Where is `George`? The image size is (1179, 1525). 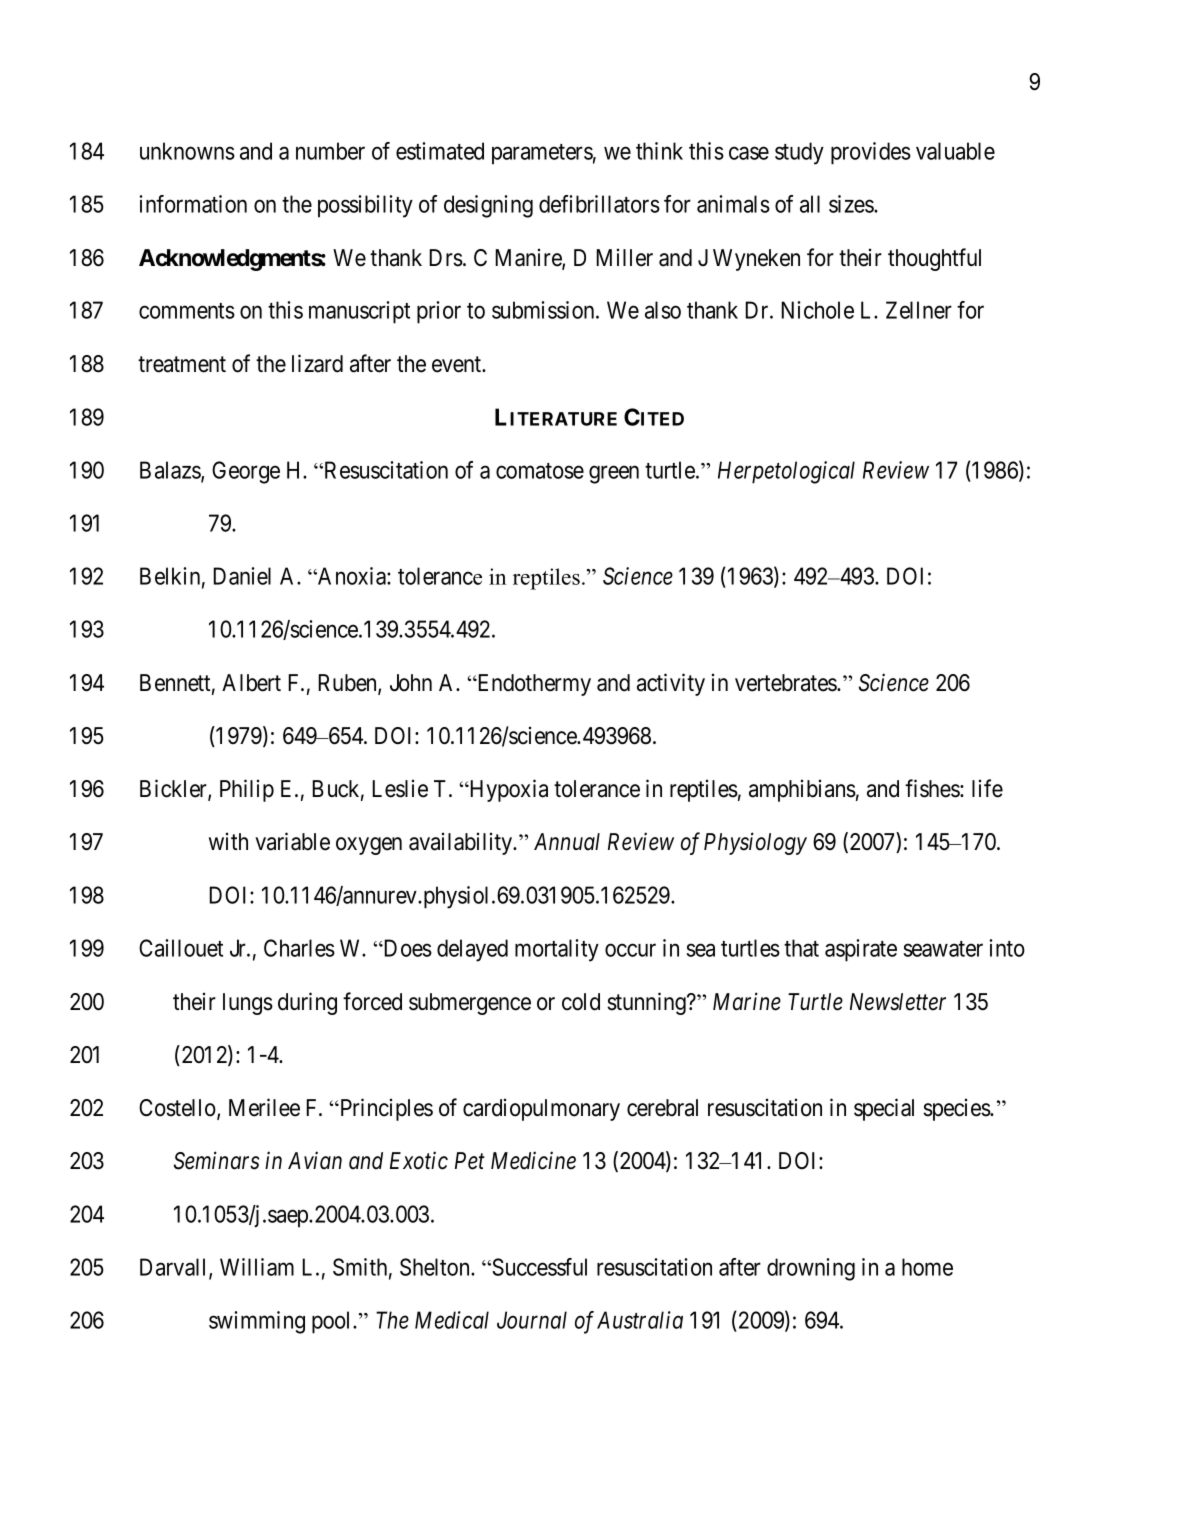 George is located at coordinates (246, 472).
